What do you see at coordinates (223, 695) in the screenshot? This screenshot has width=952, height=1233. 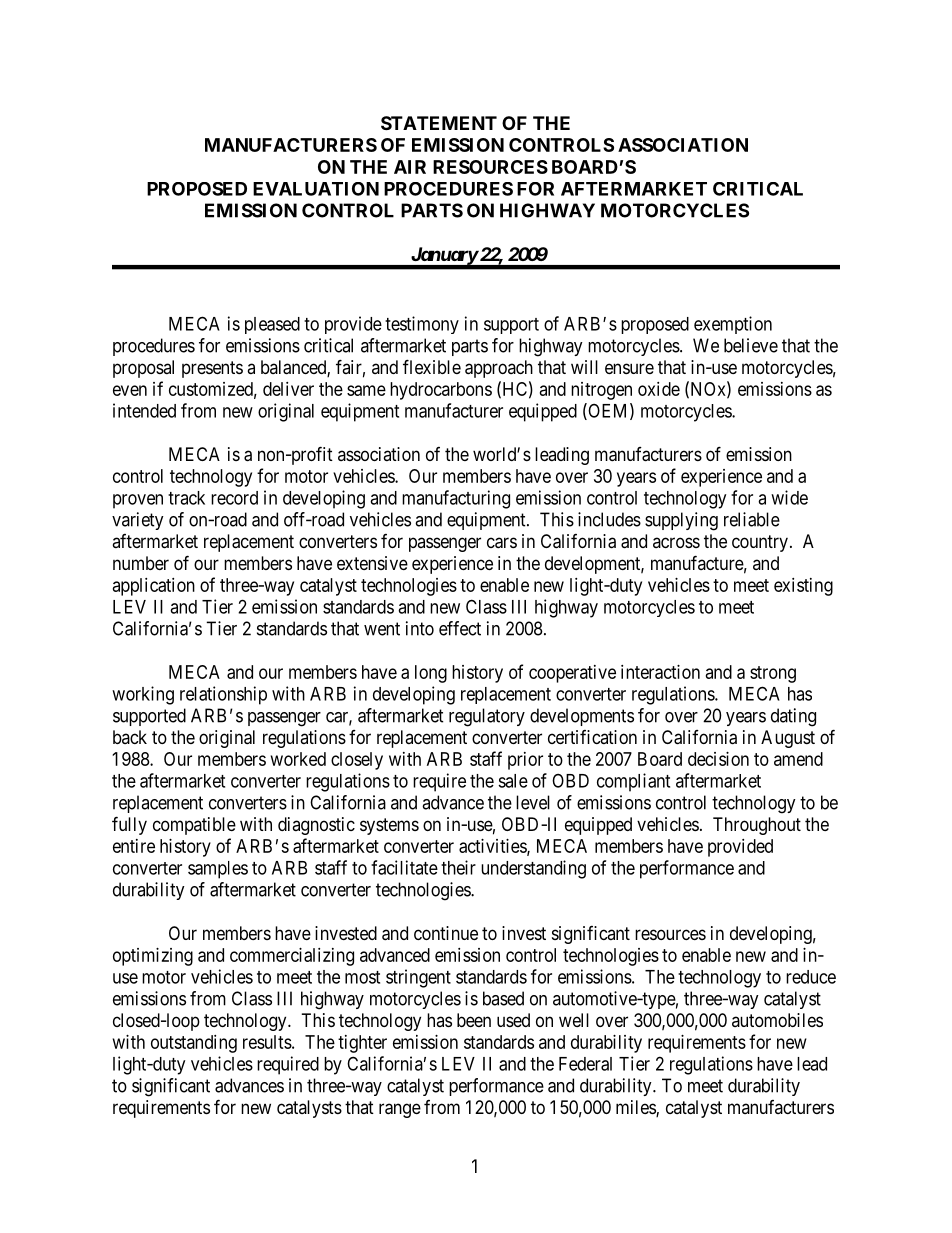 I see `relationship` at bounding box center [223, 695].
